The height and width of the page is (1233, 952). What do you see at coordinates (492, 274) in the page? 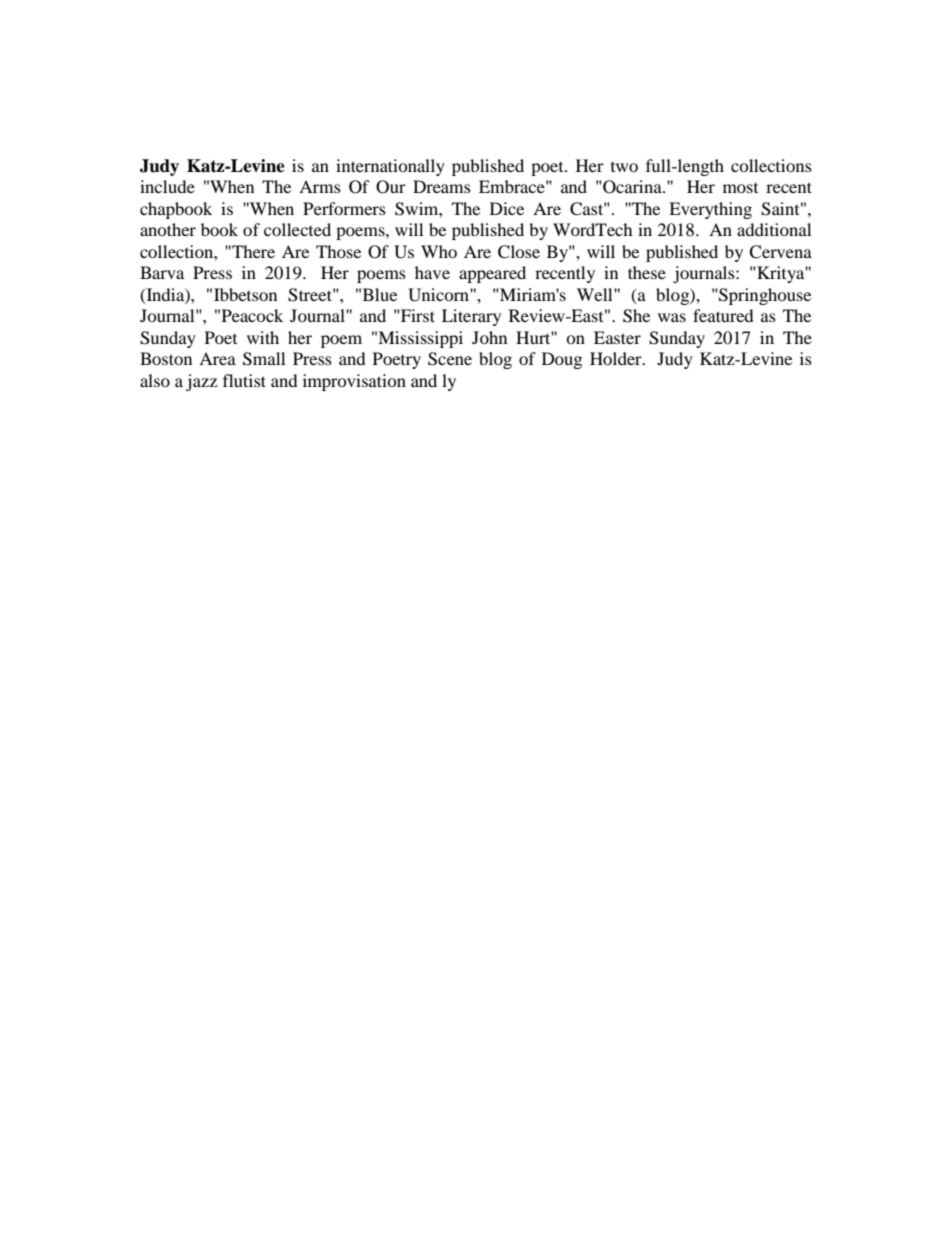
I see `appeared` at bounding box center [492, 274].
